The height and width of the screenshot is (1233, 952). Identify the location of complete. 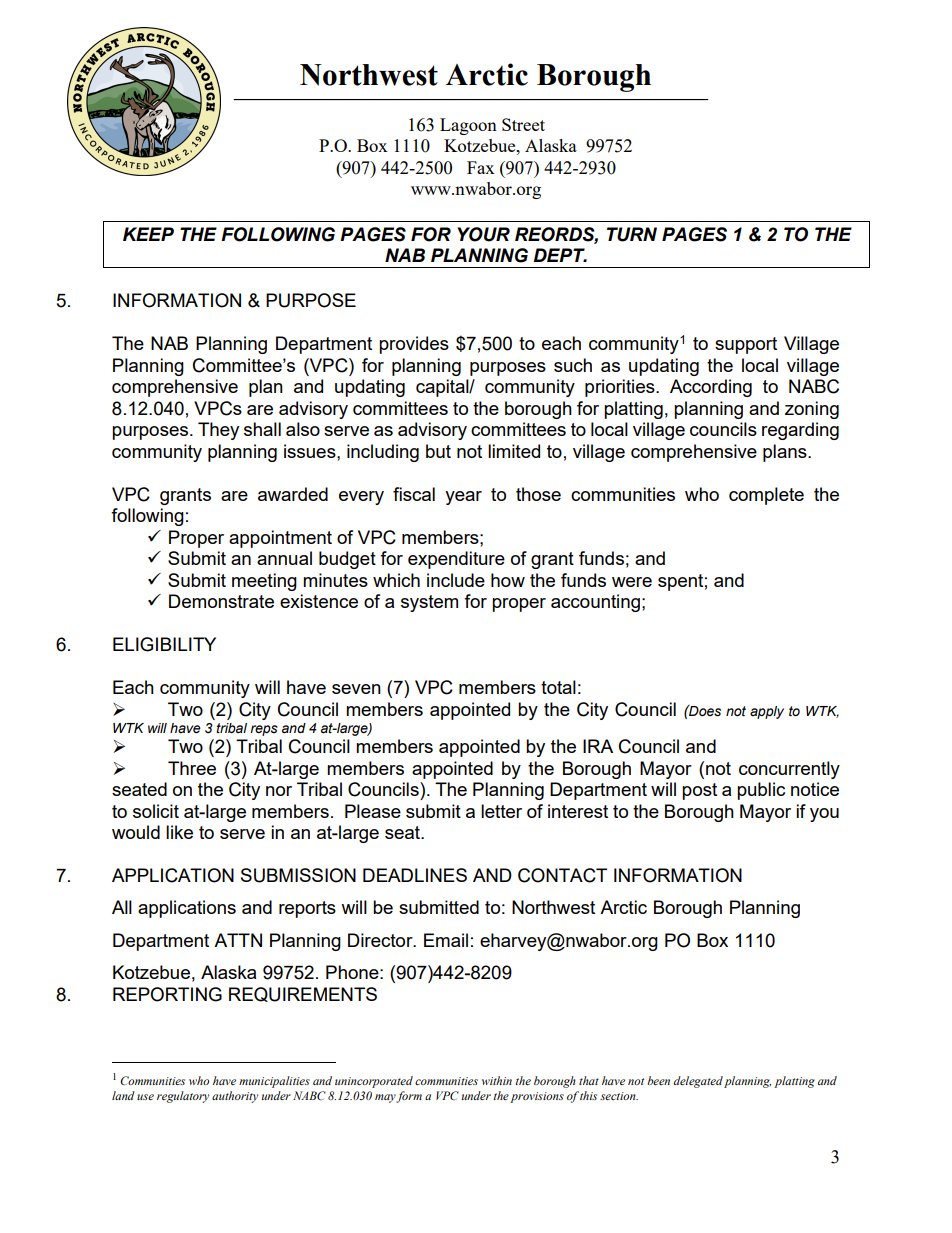
(766, 496).
